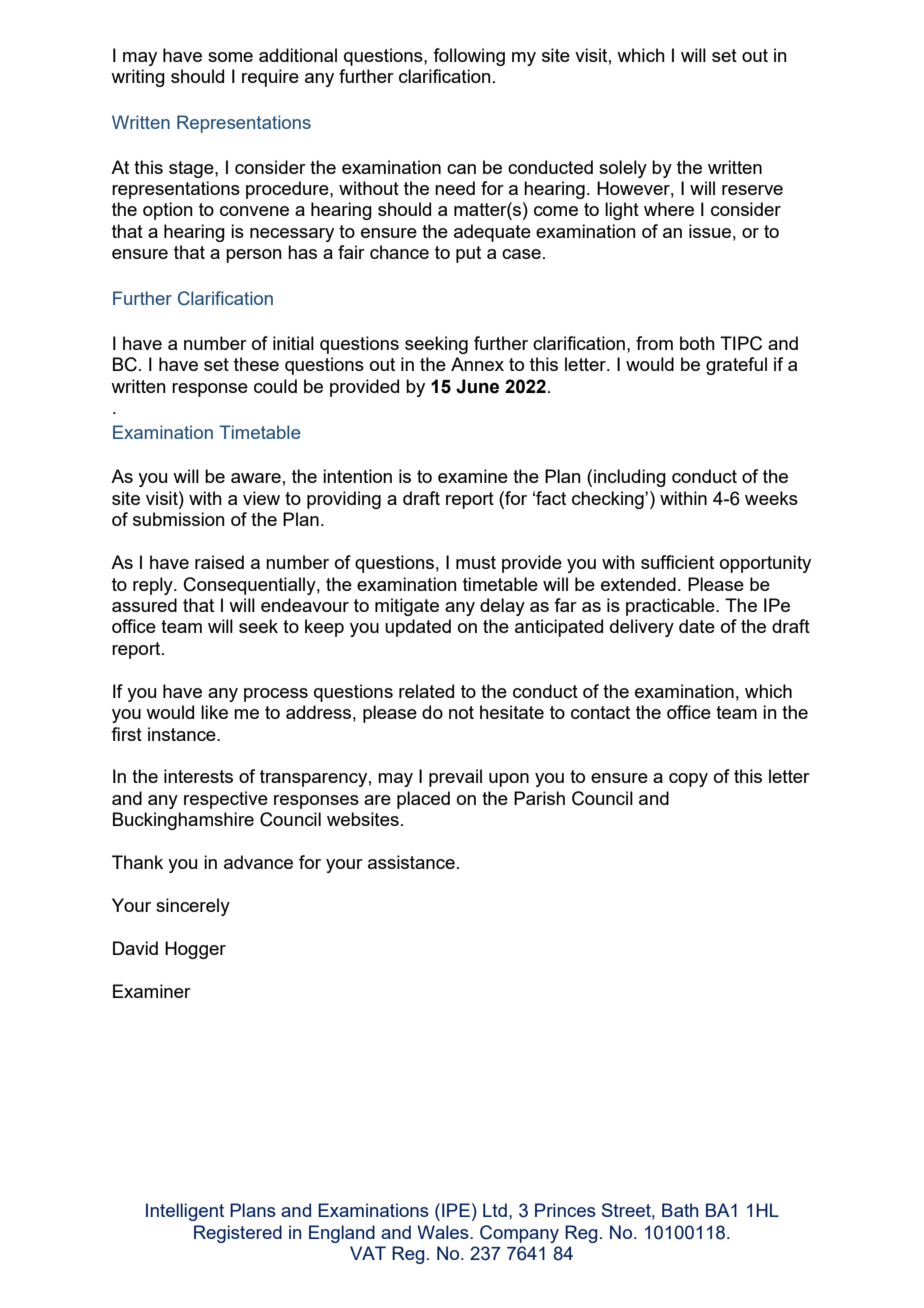 The image size is (924, 1308). What do you see at coordinates (230, 57) in the screenshot?
I see `some` at bounding box center [230, 57].
